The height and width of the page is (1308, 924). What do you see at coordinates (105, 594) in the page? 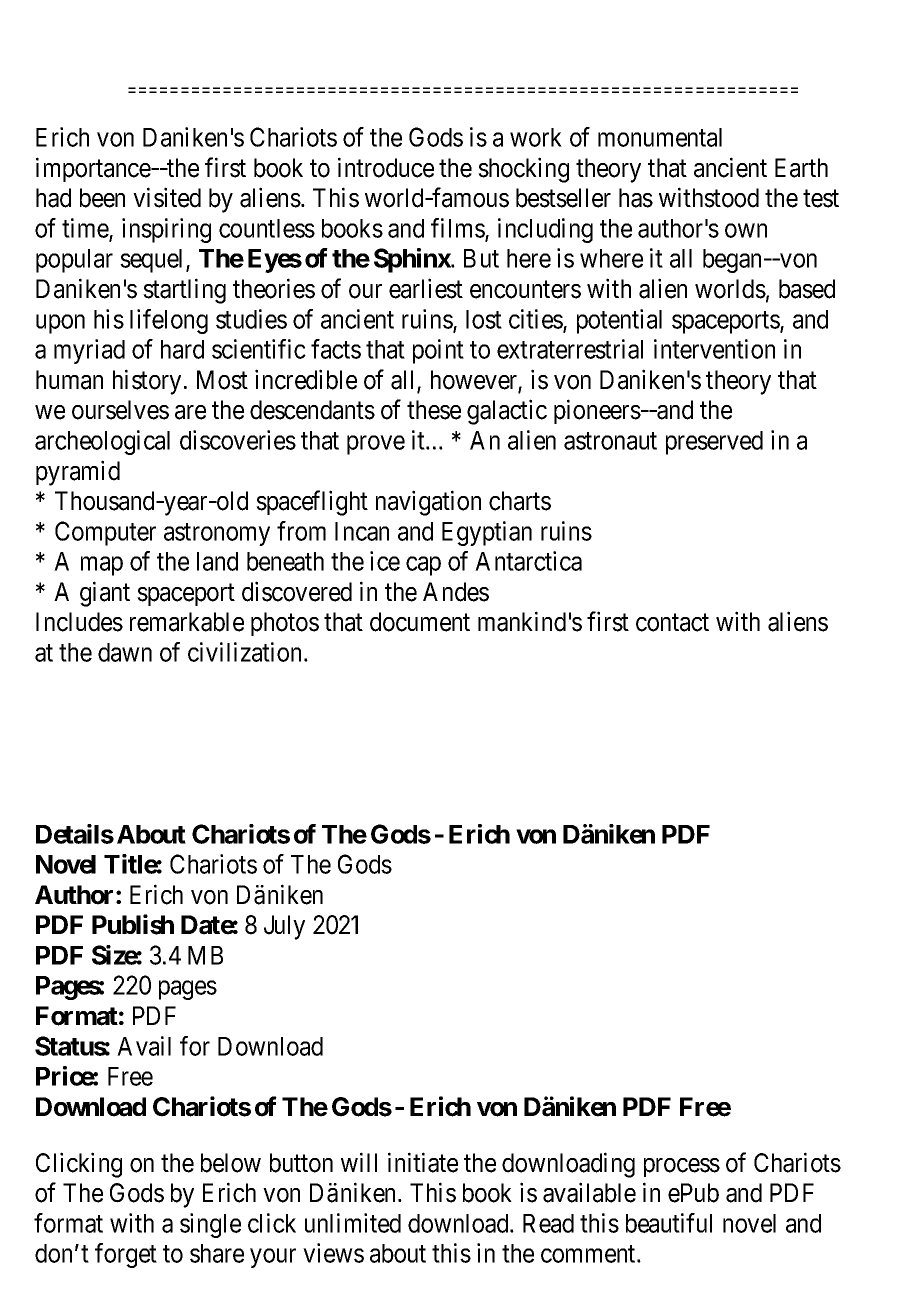
I see `giant` at bounding box center [105, 594].
